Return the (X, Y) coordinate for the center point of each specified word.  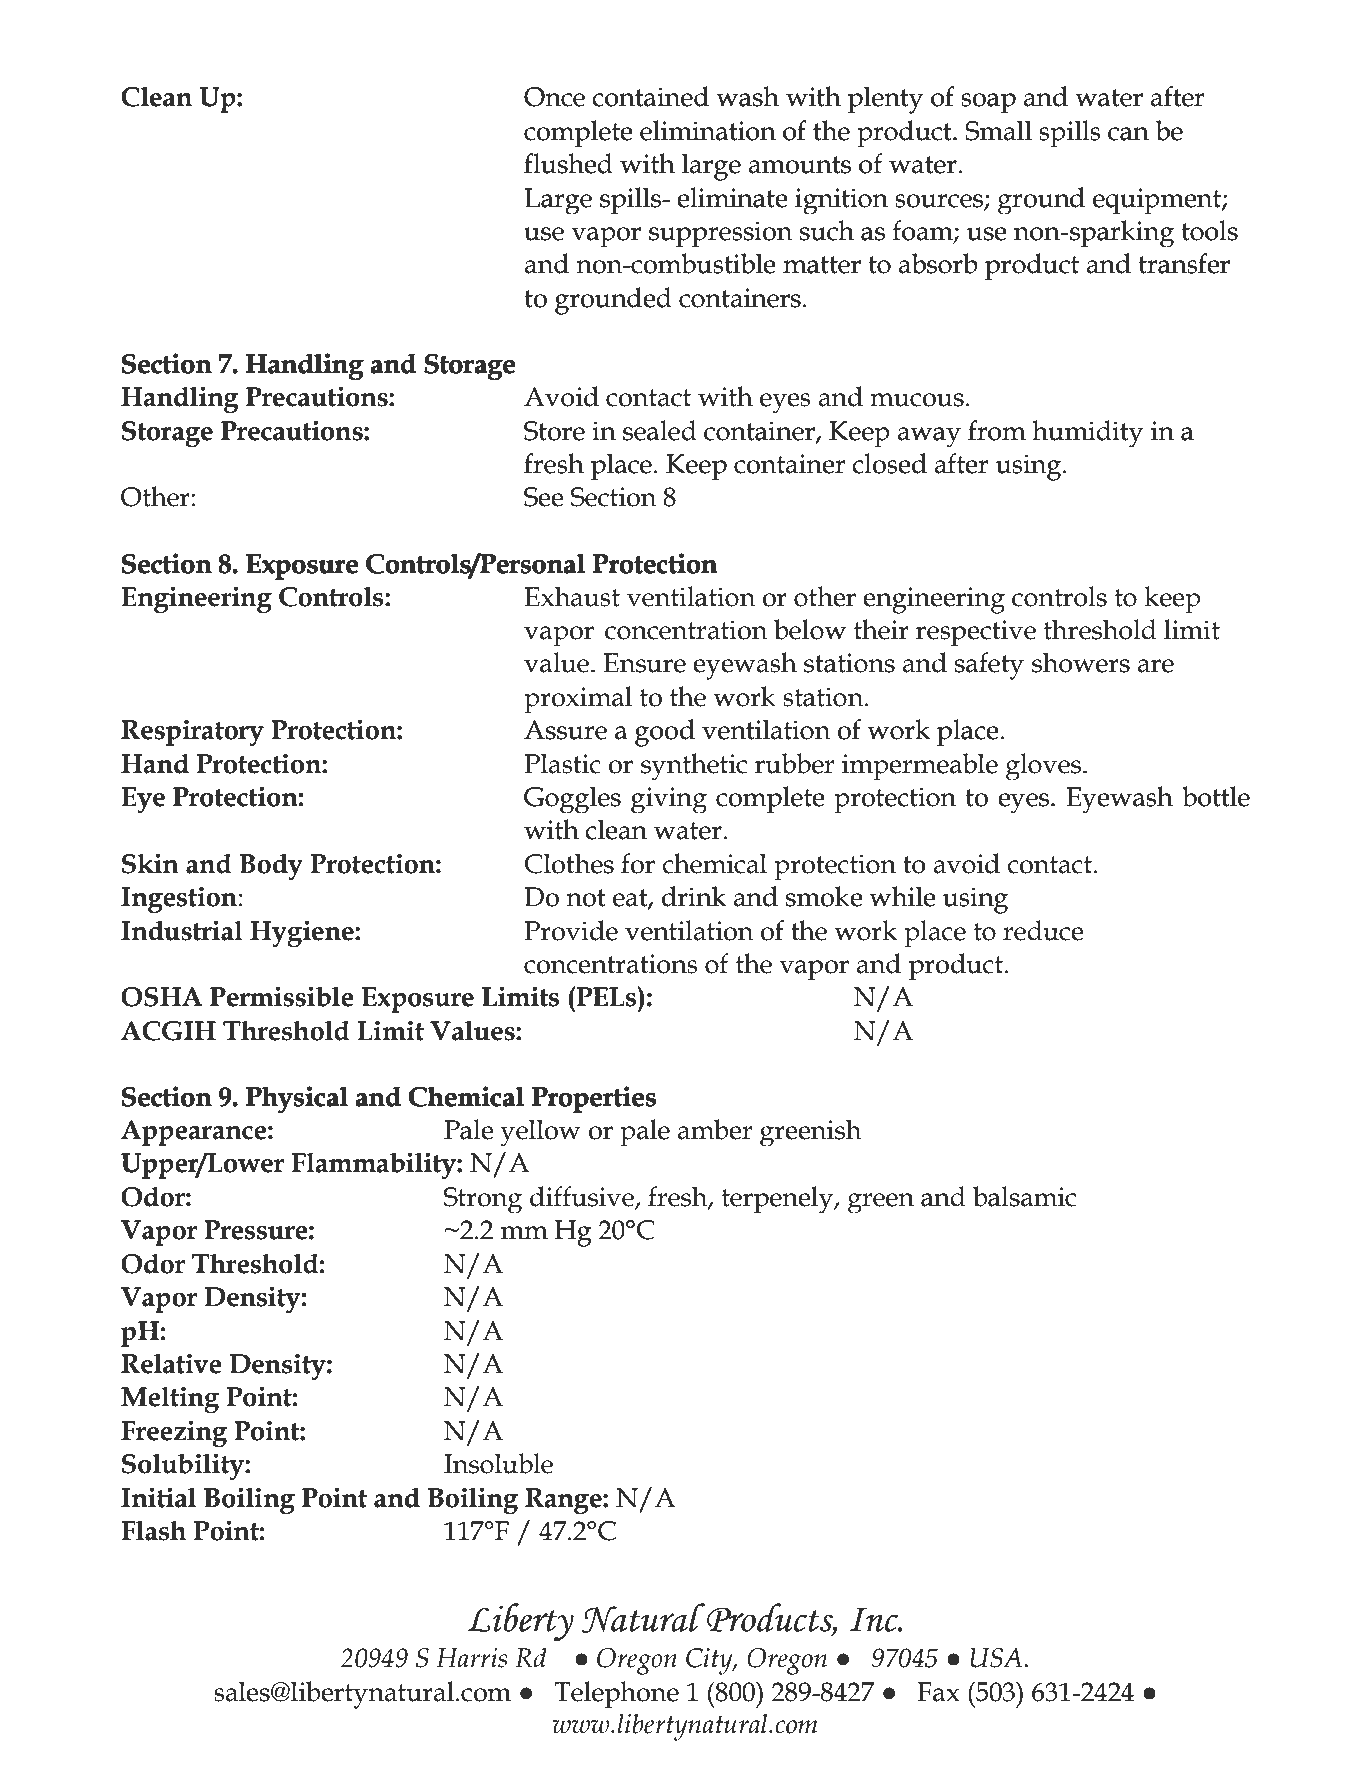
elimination (708, 130)
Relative (171, 1363)
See (544, 497)
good (665, 733)
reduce (1043, 930)
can (1128, 134)
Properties (594, 1099)
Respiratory (192, 732)
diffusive (583, 1197)
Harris (471, 1658)
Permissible (282, 996)
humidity (1087, 433)
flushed (568, 163)
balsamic (1024, 1196)
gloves (1043, 766)
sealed (660, 430)
